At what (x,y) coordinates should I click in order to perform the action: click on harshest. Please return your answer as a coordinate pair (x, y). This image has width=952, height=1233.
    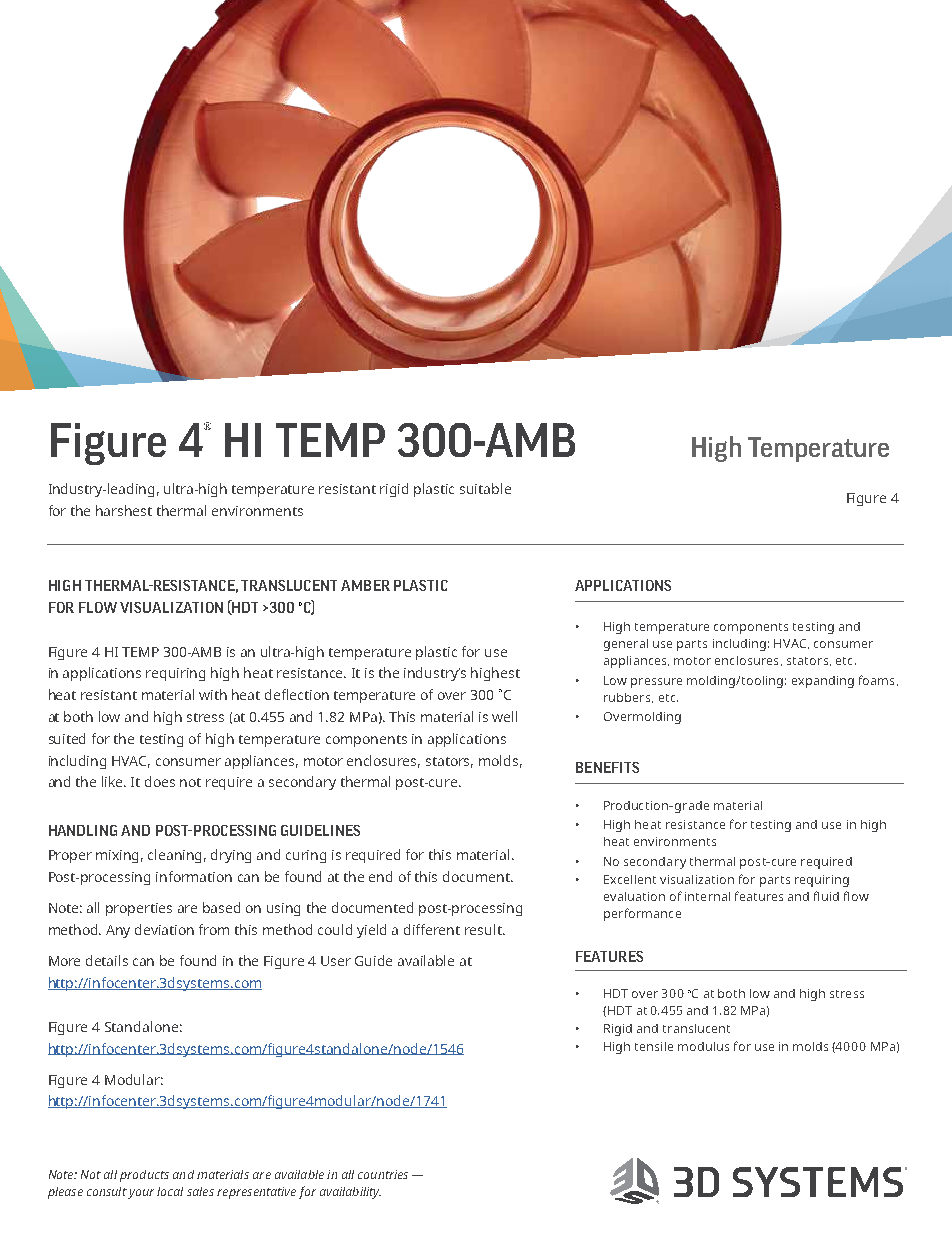
    Looking at the image, I should click on (124, 510).
